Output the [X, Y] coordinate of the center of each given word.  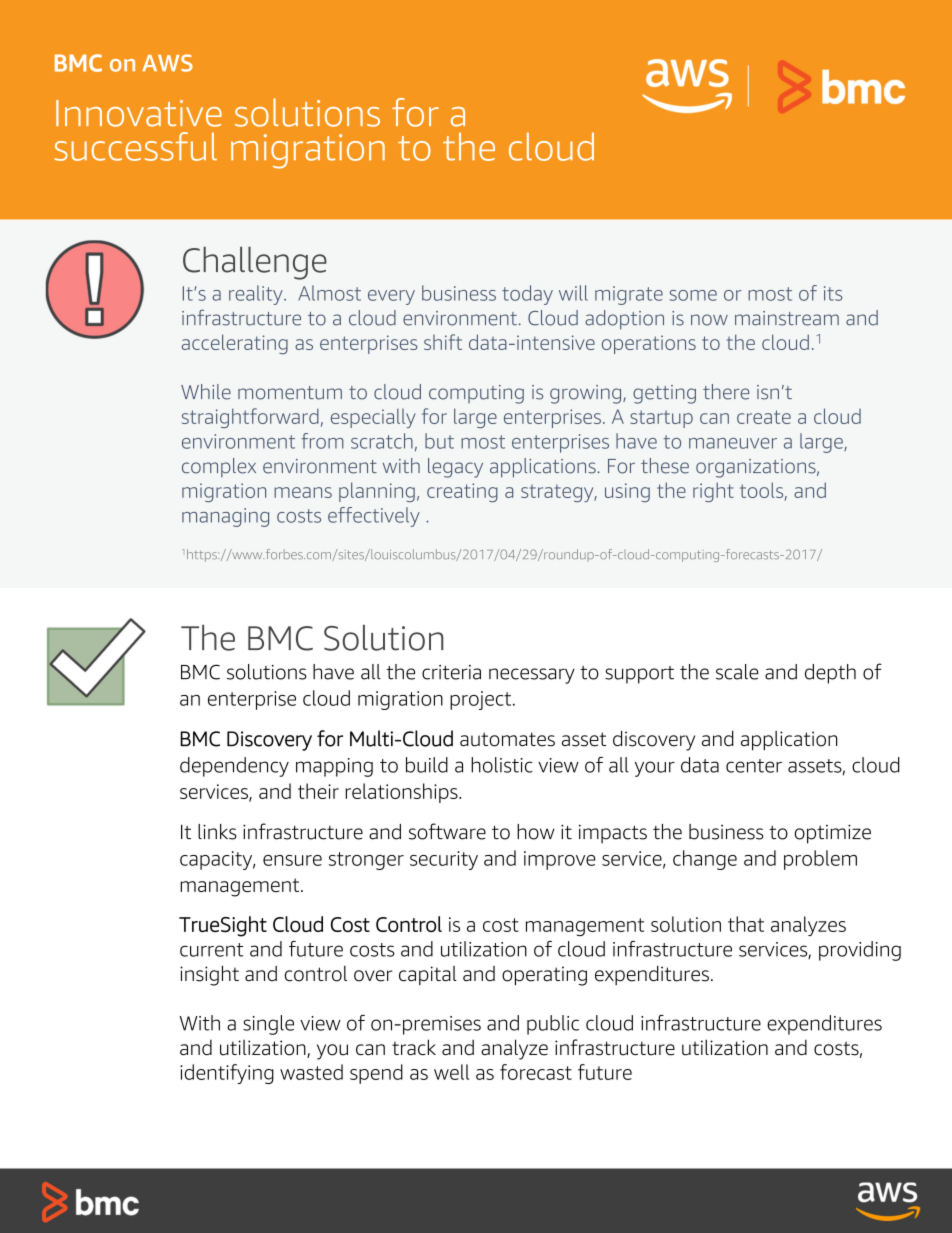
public [553, 1025]
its [833, 293]
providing [860, 951]
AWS [167, 63]
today [527, 295]
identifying [227, 1074]
